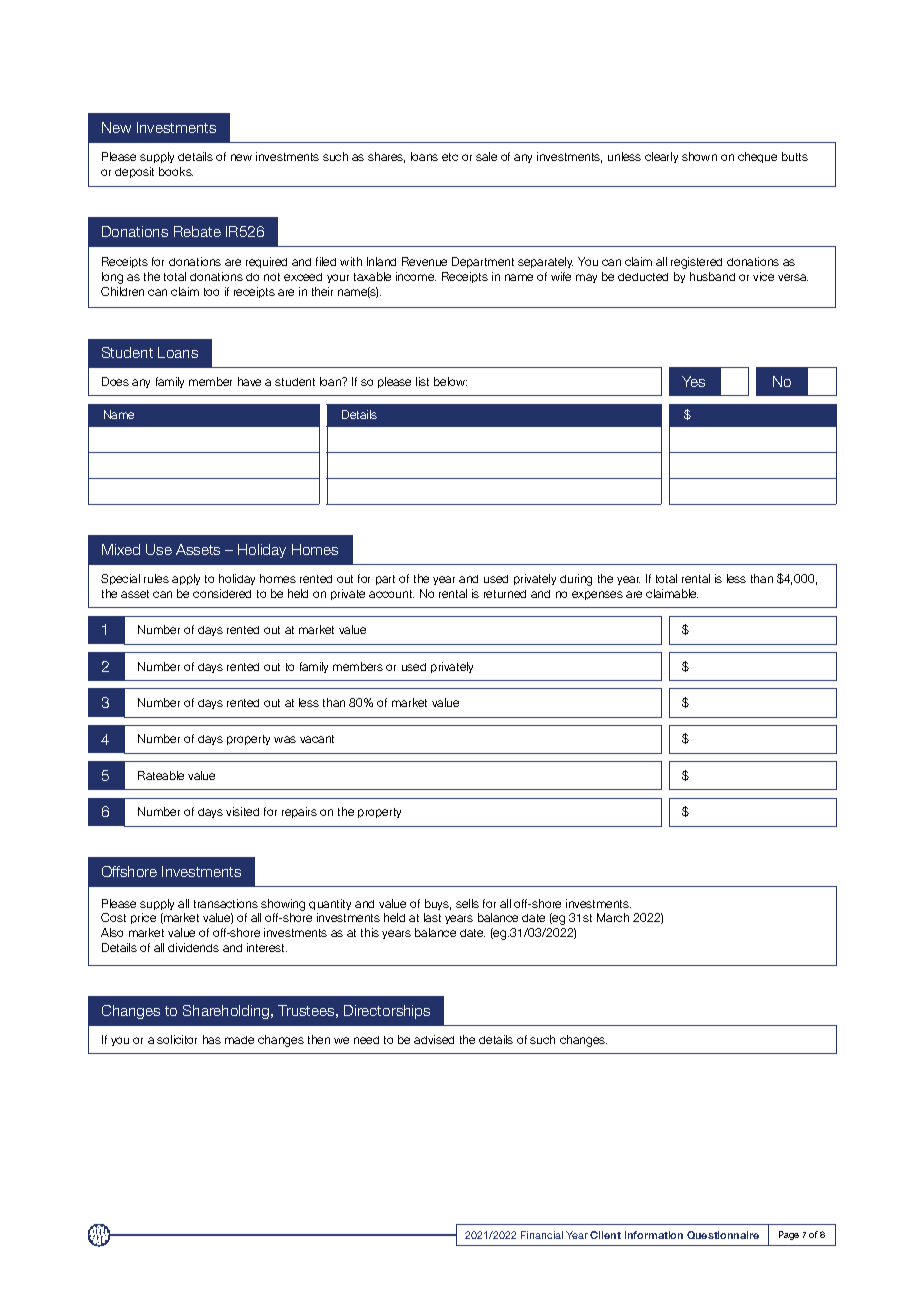  Describe the element at coordinates (177, 1039) in the screenshot. I see `solicitor` at that location.
